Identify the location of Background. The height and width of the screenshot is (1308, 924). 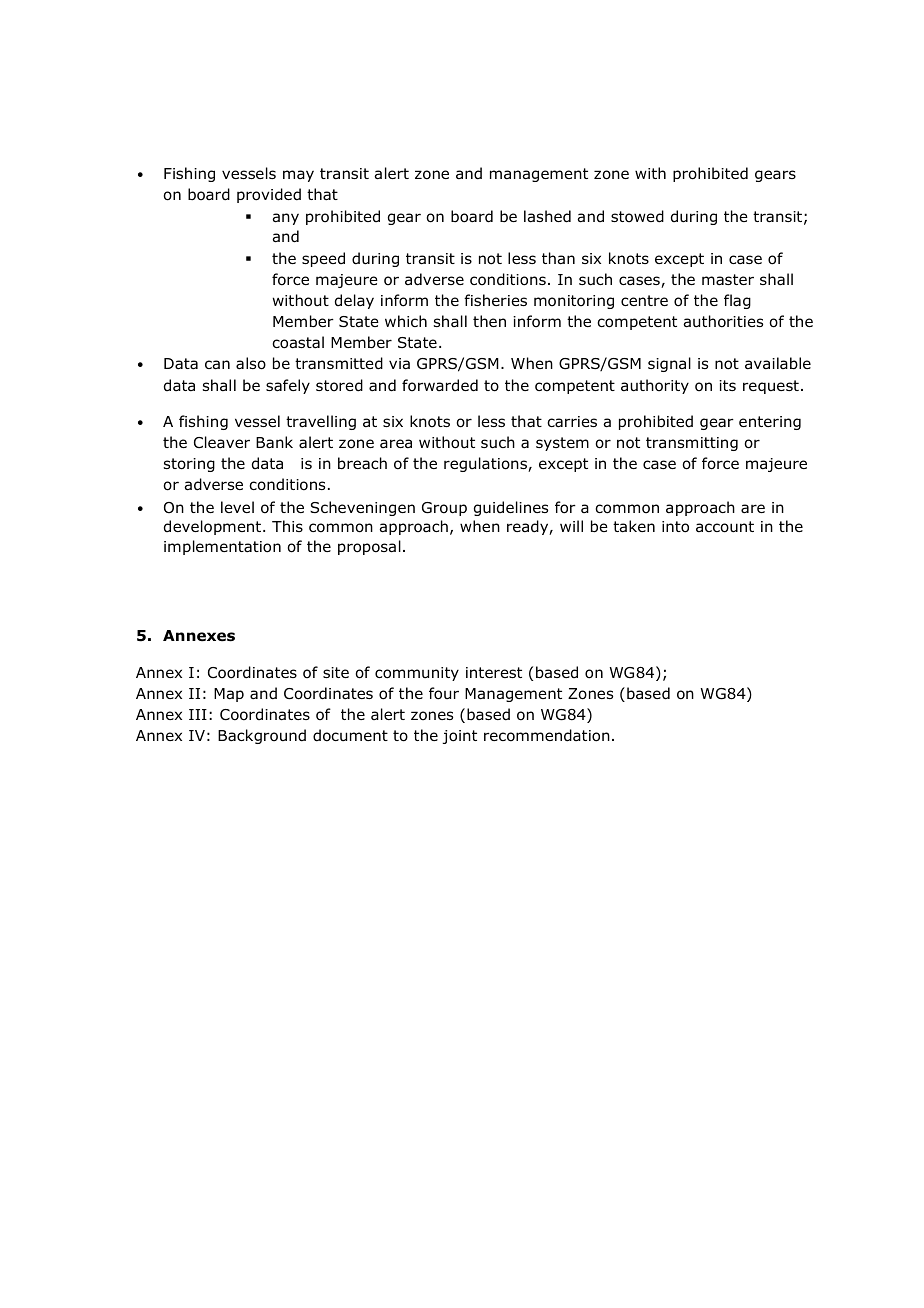
(262, 736).
